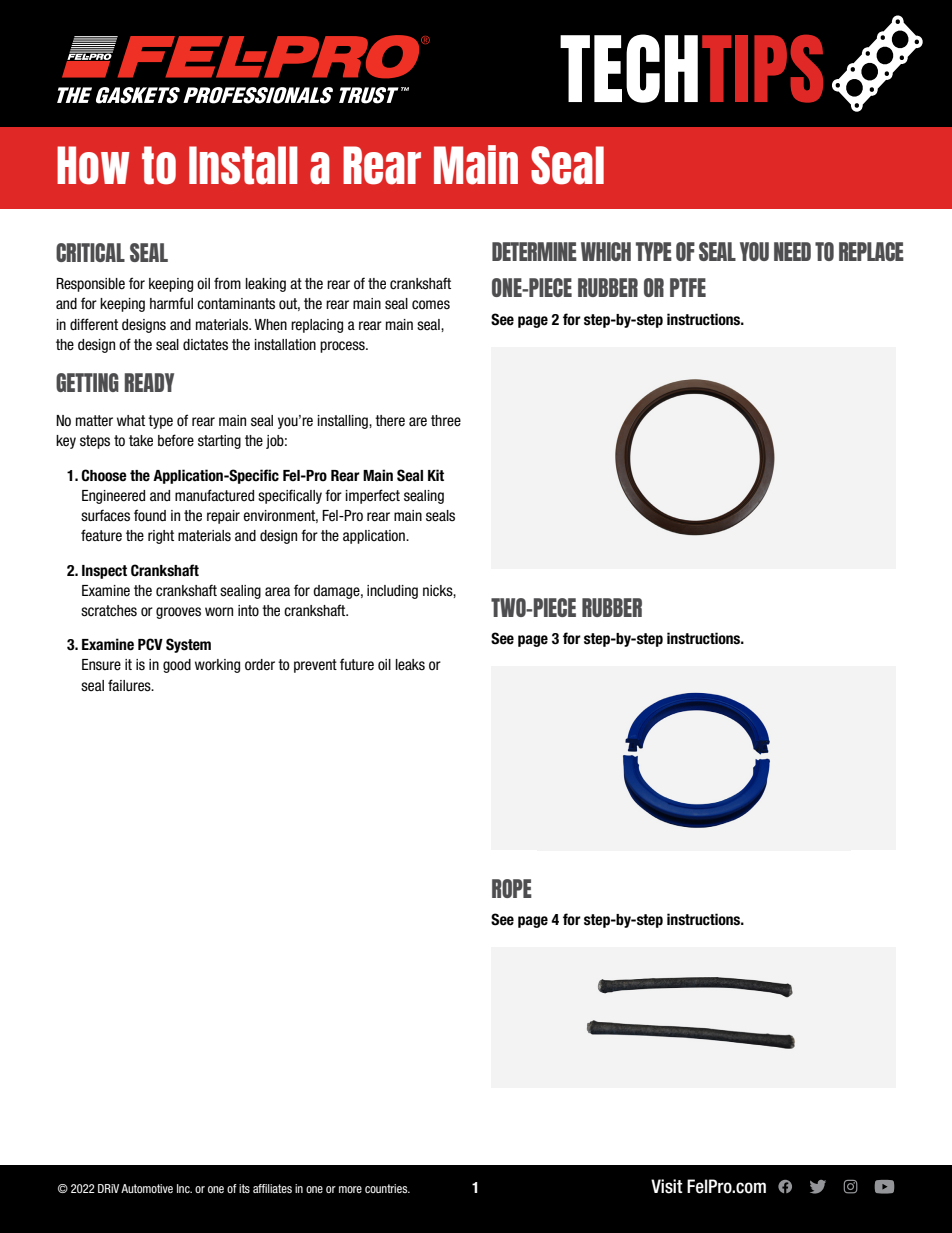 The width and height of the image is (952, 1233). Describe the element at coordinates (688, 287) in the image. I see `PTFE` at that location.
